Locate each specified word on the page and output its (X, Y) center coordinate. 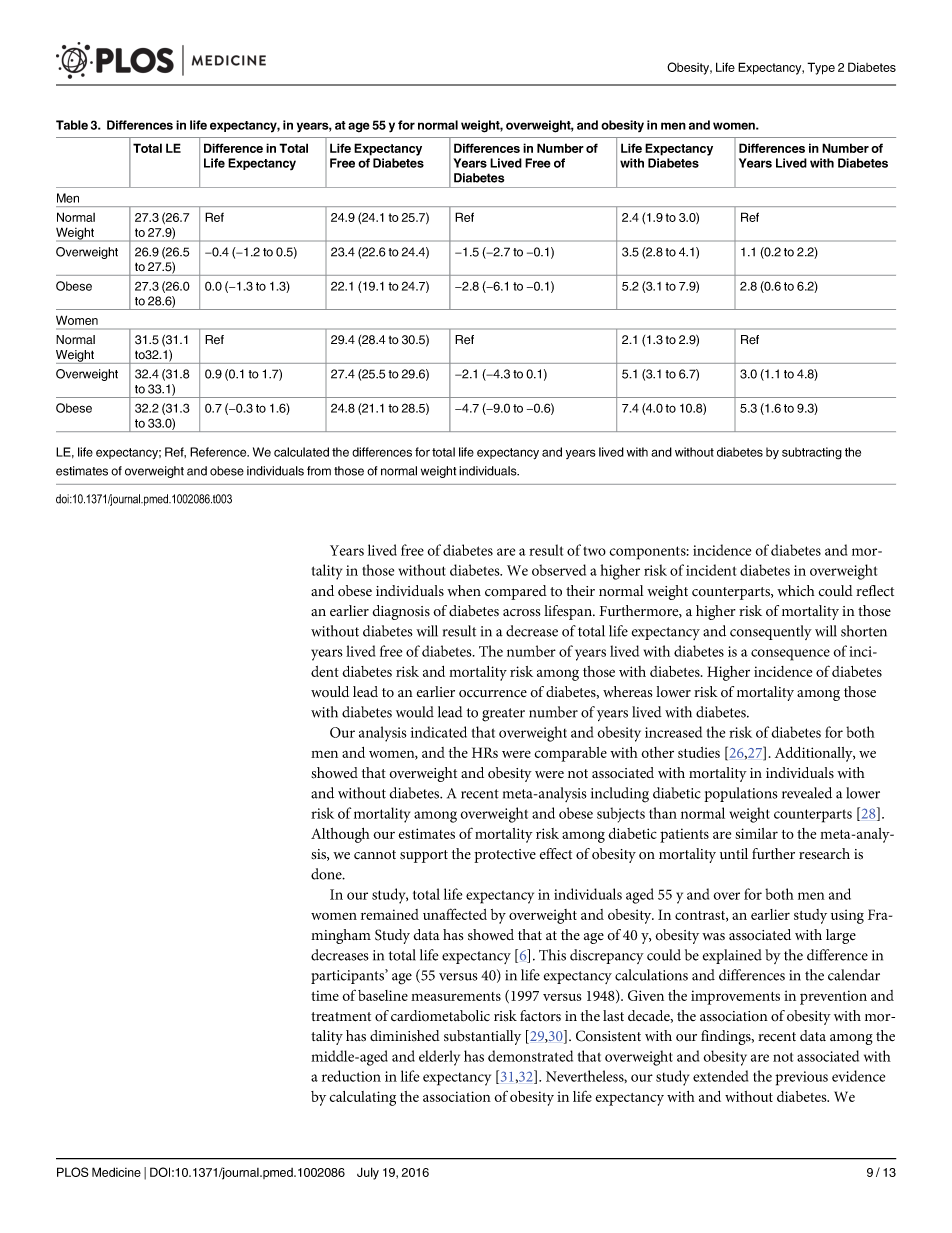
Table (72, 125)
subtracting (812, 453)
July (368, 1173)
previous (801, 1078)
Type (821, 68)
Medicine (116, 1172)
